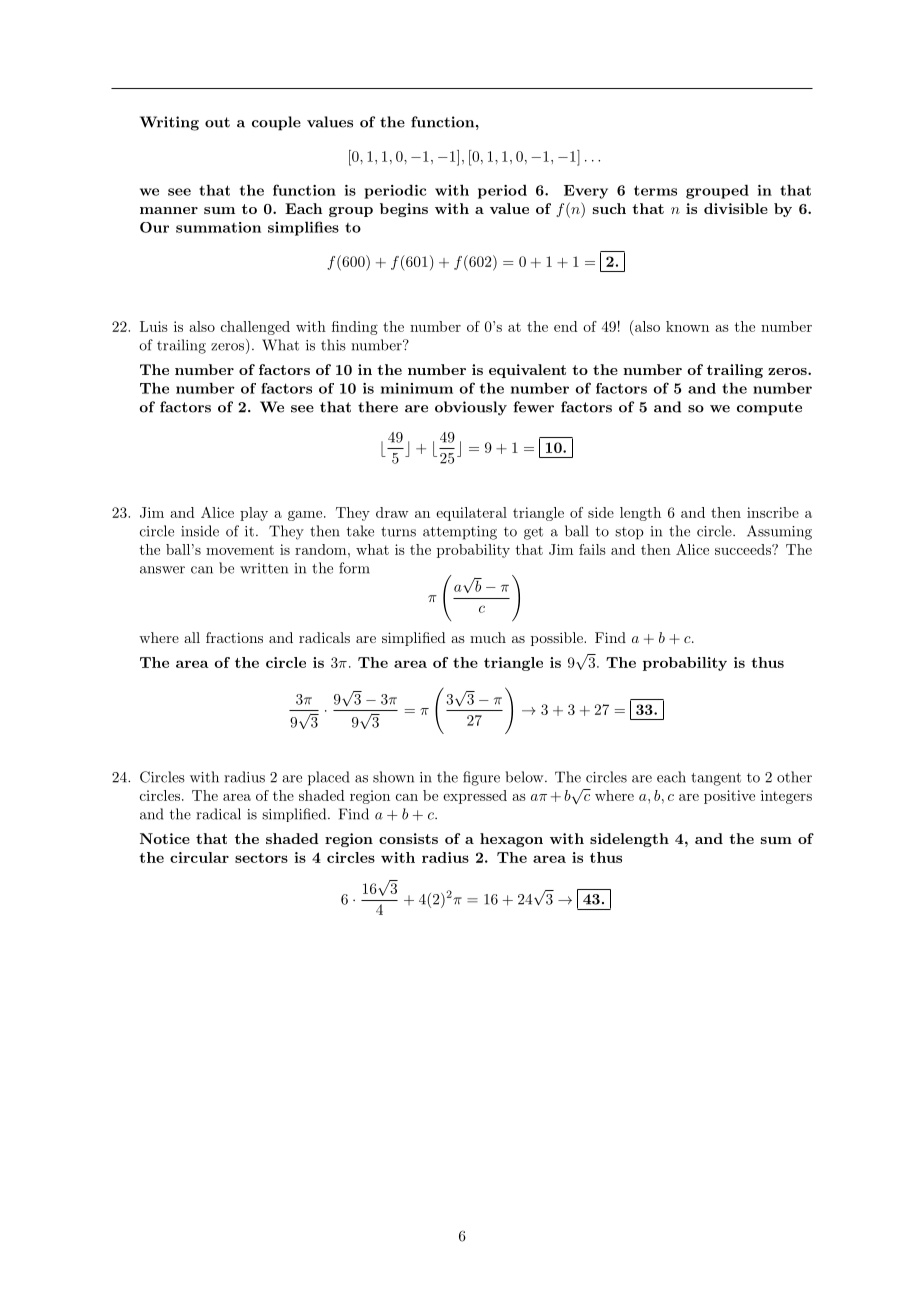 The height and width of the screenshot is (1308, 924). I want to click on circular, so click(199, 857).
